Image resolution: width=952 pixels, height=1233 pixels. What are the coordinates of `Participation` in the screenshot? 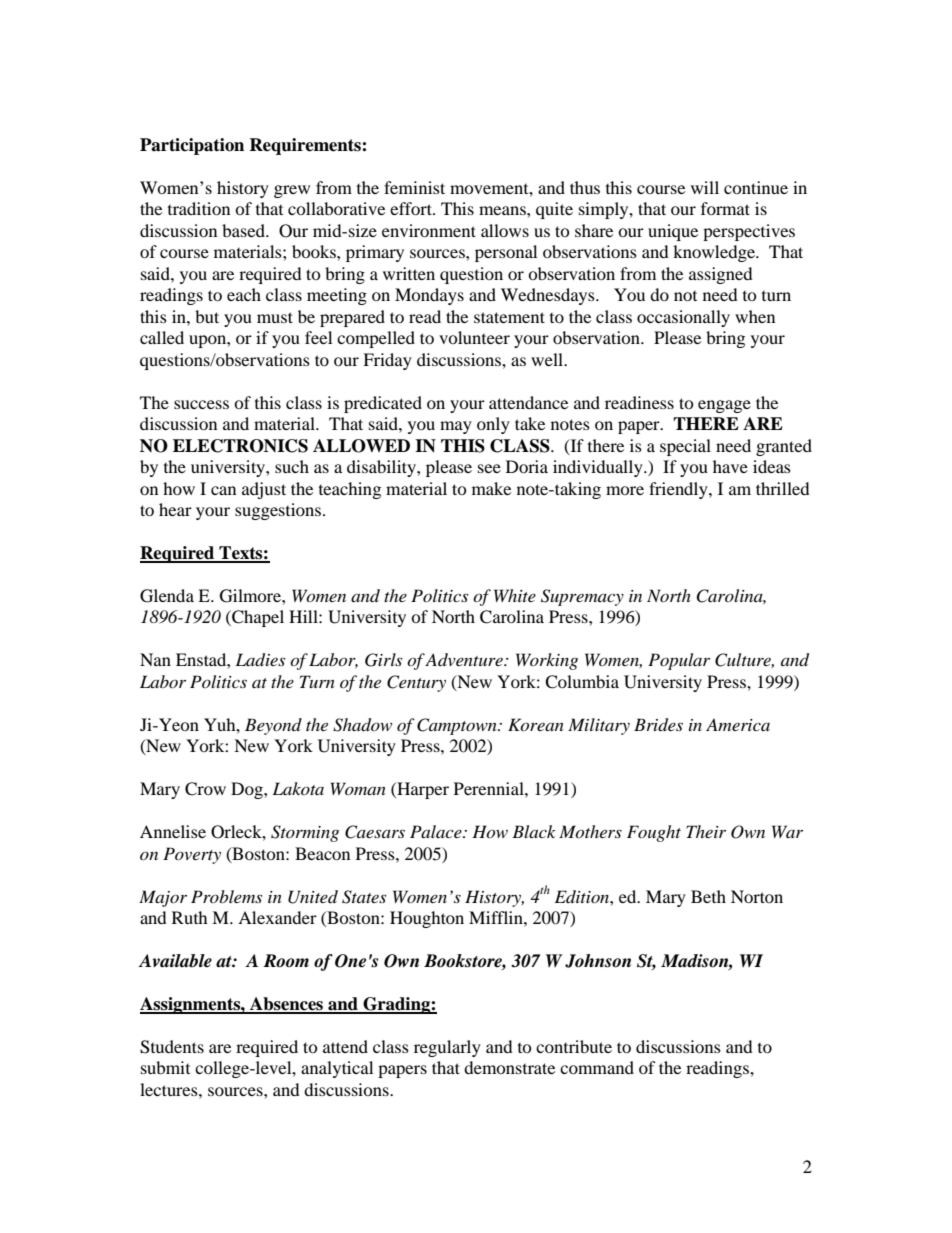 It's located at (192, 146).
